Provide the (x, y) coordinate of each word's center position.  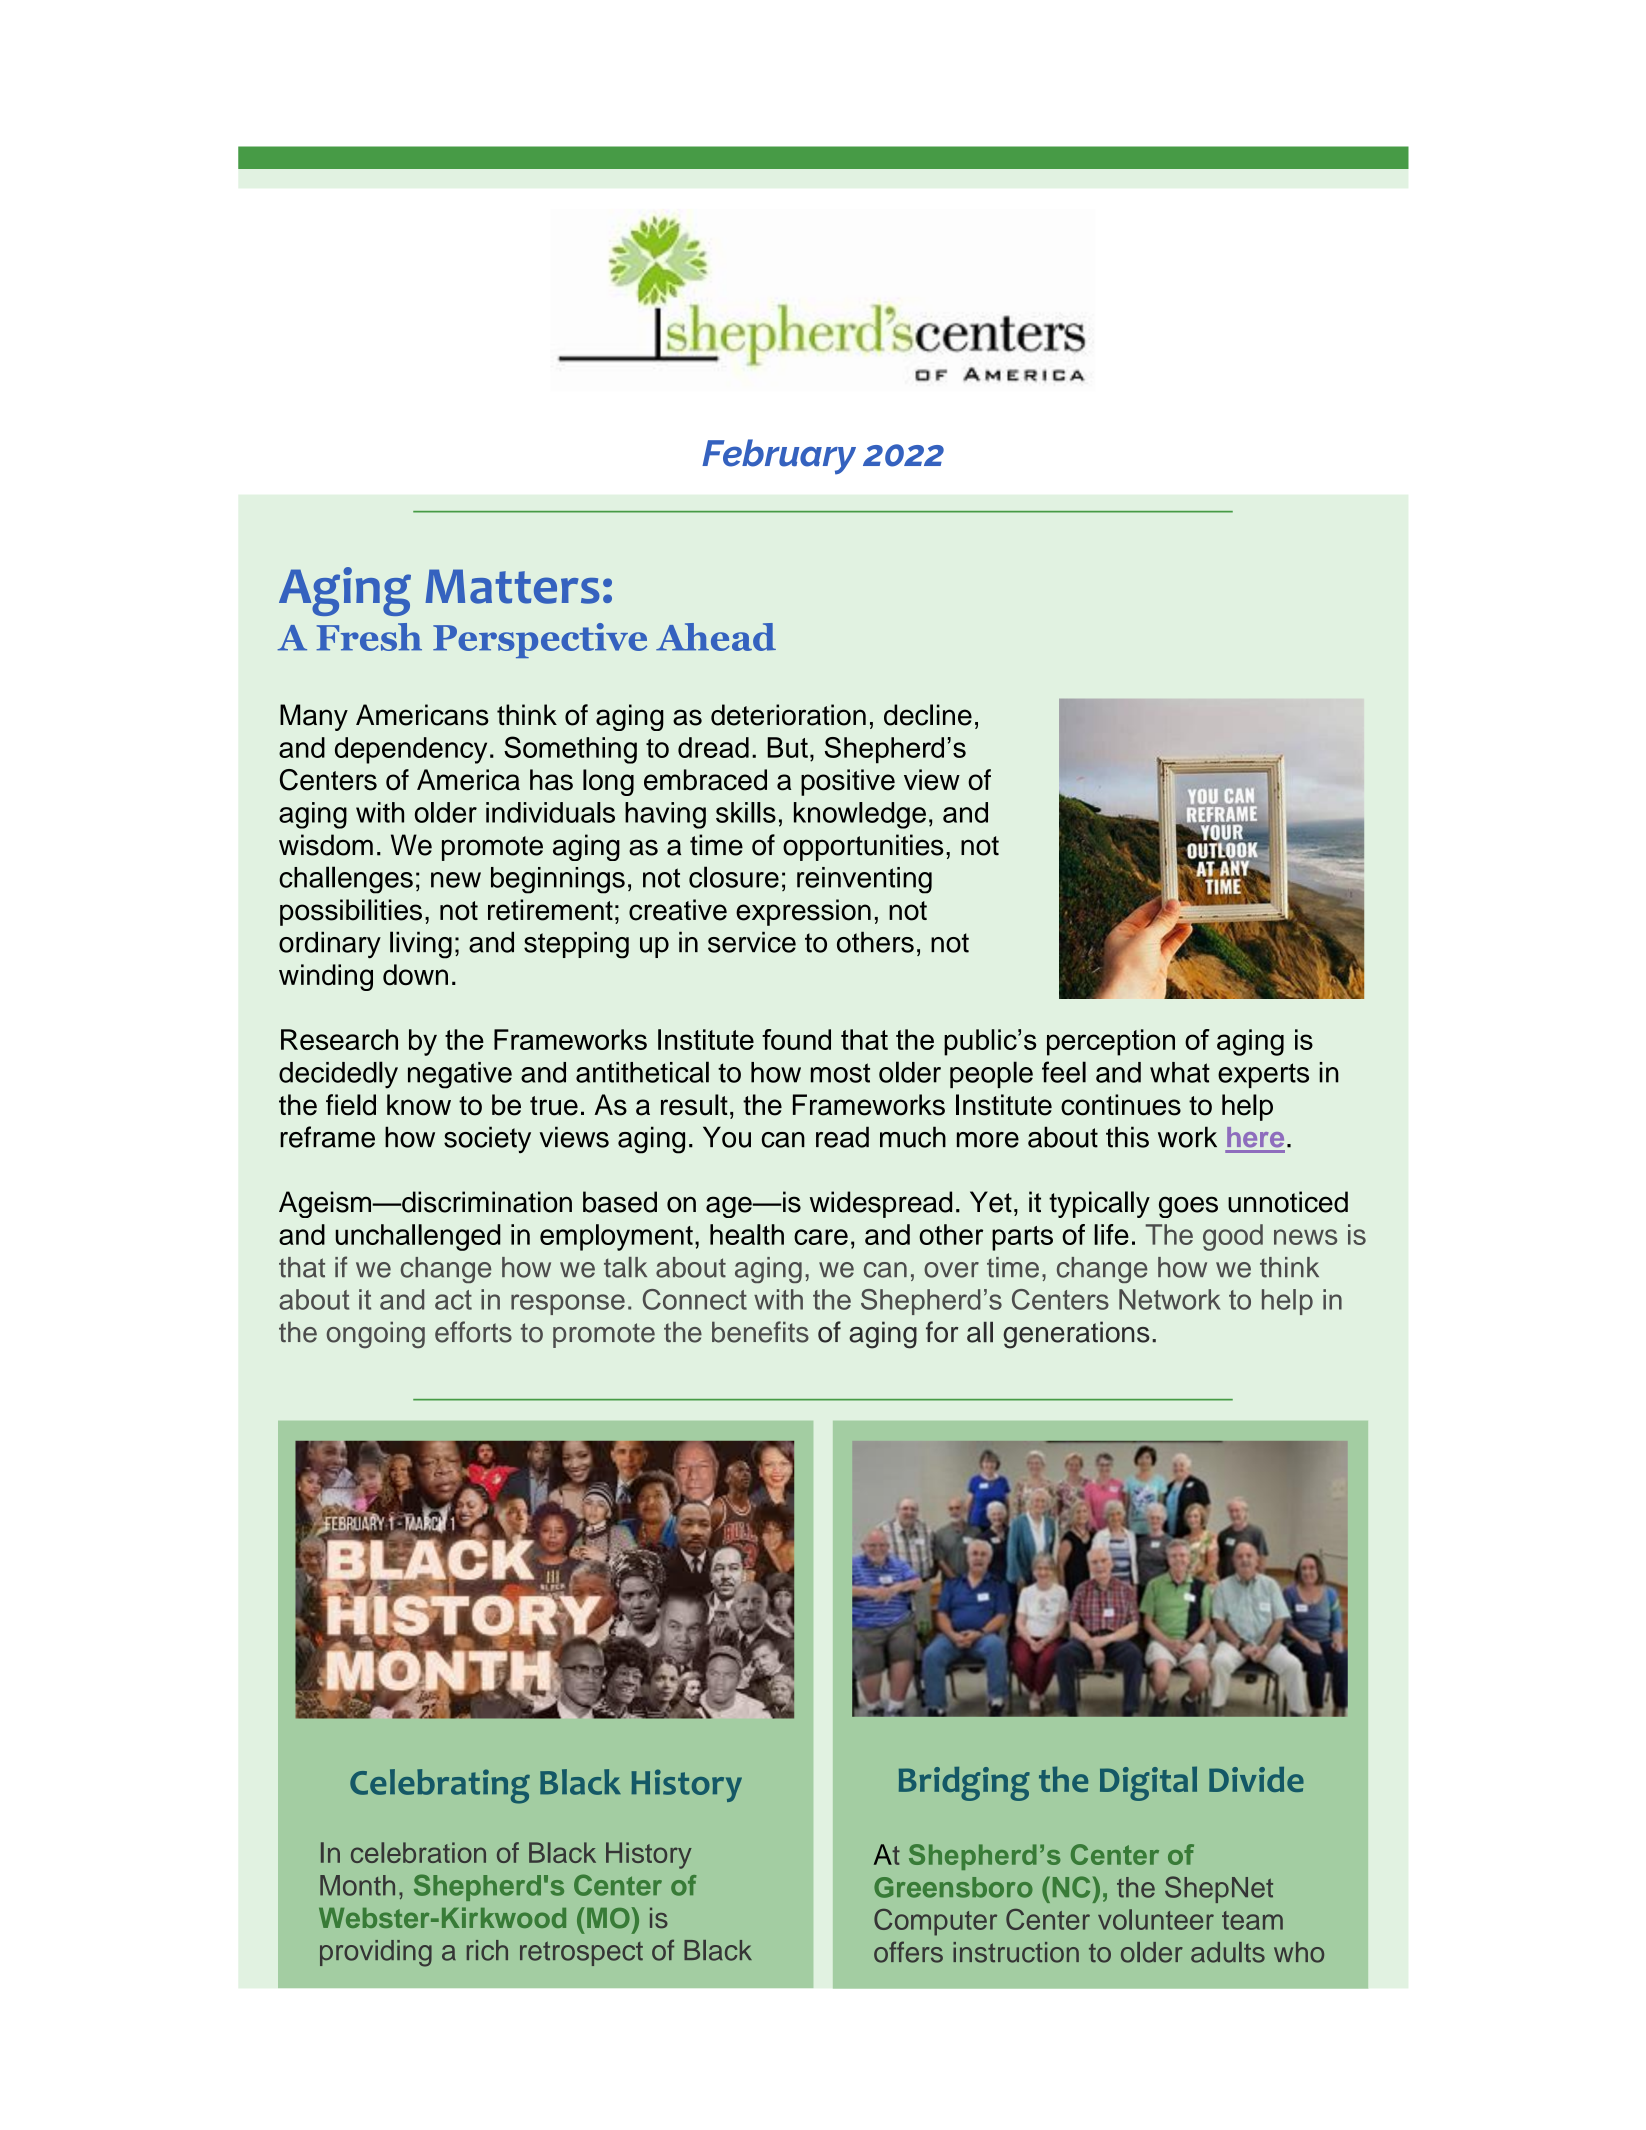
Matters (512, 586)
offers (908, 1952)
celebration (418, 1852)
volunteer (1156, 1919)
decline (928, 715)
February (779, 456)
